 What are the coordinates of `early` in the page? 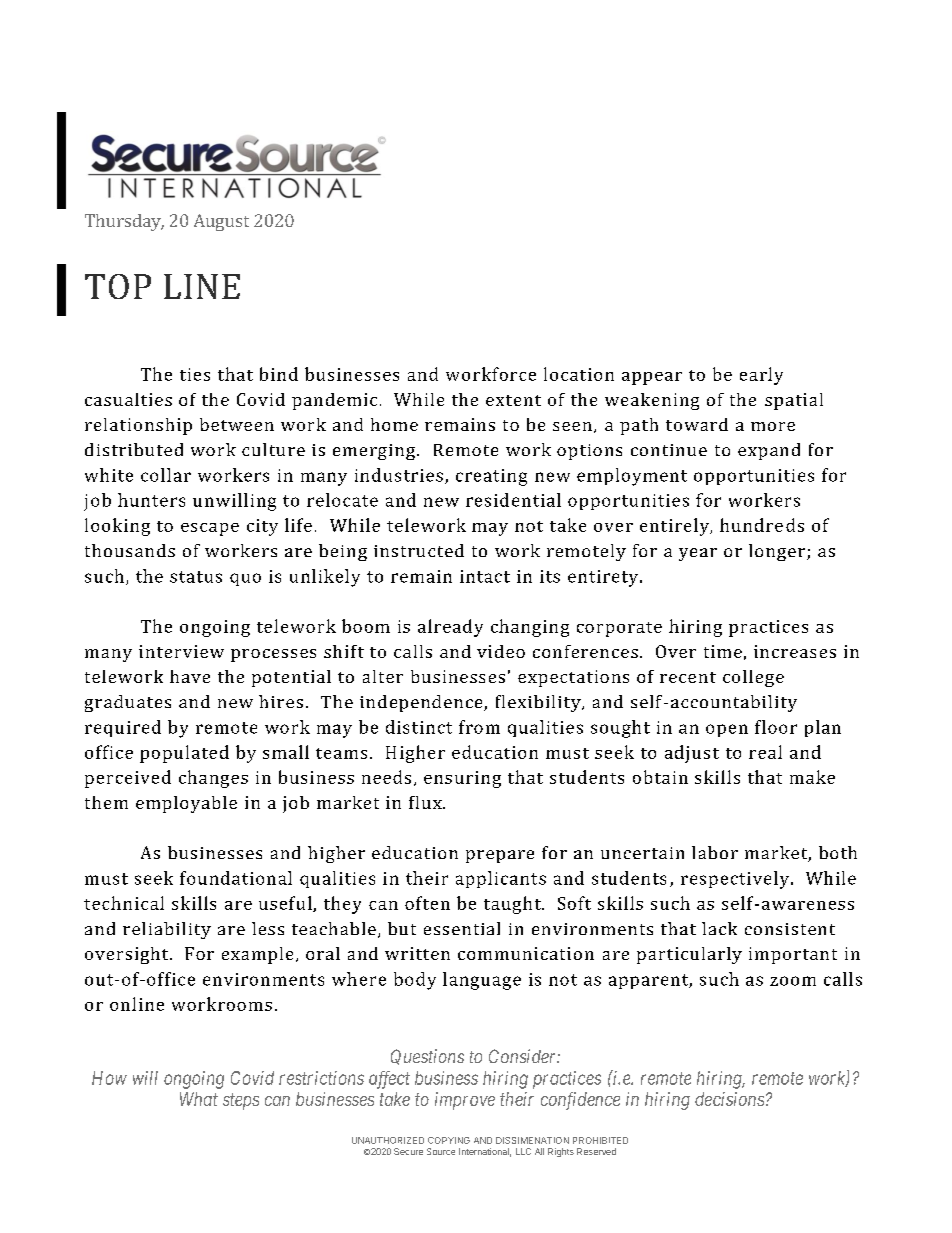 It's located at (761, 376).
